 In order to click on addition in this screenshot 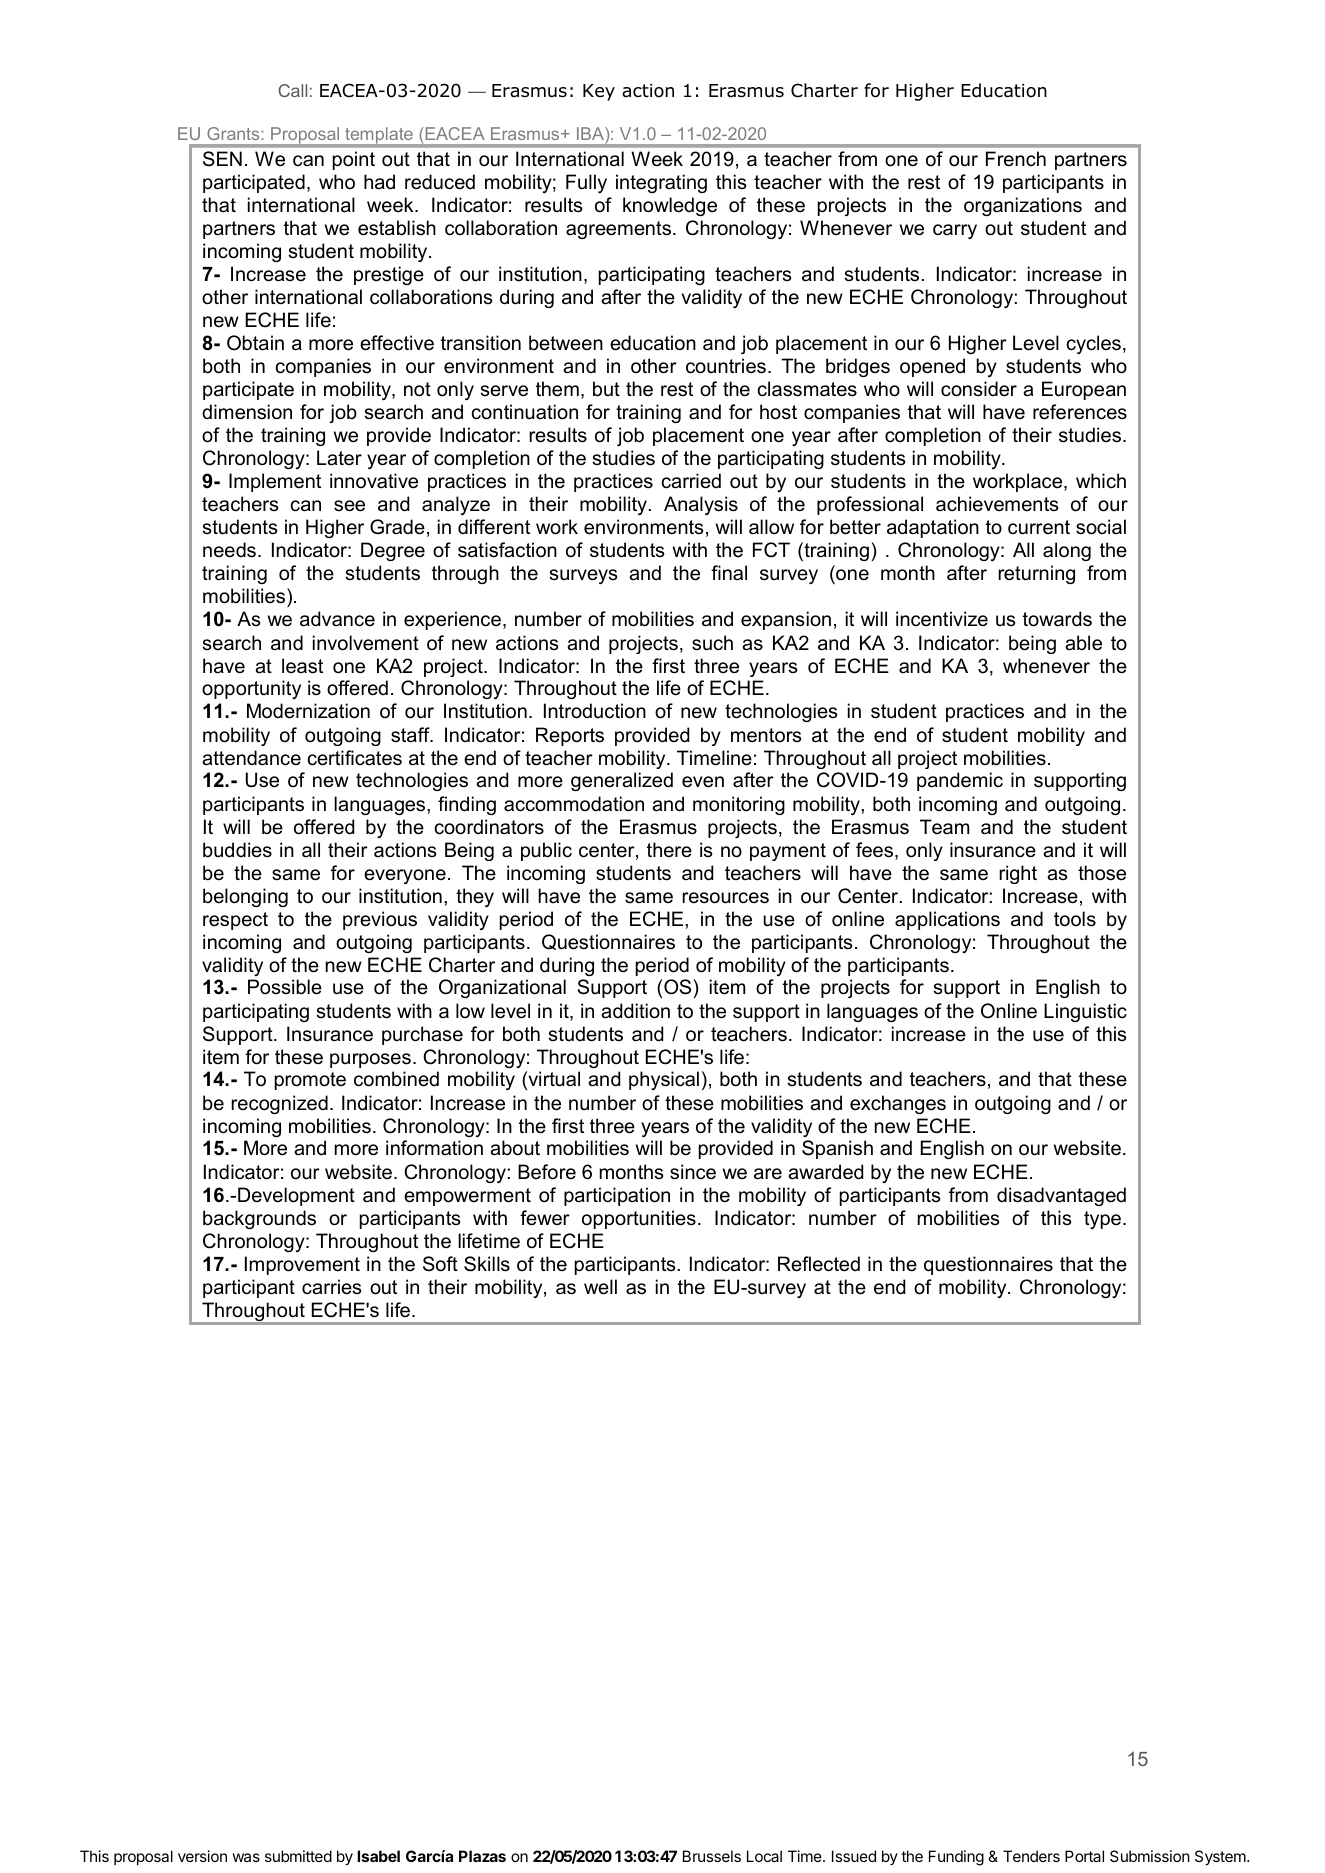, I will do `click(635, 1011)`.
